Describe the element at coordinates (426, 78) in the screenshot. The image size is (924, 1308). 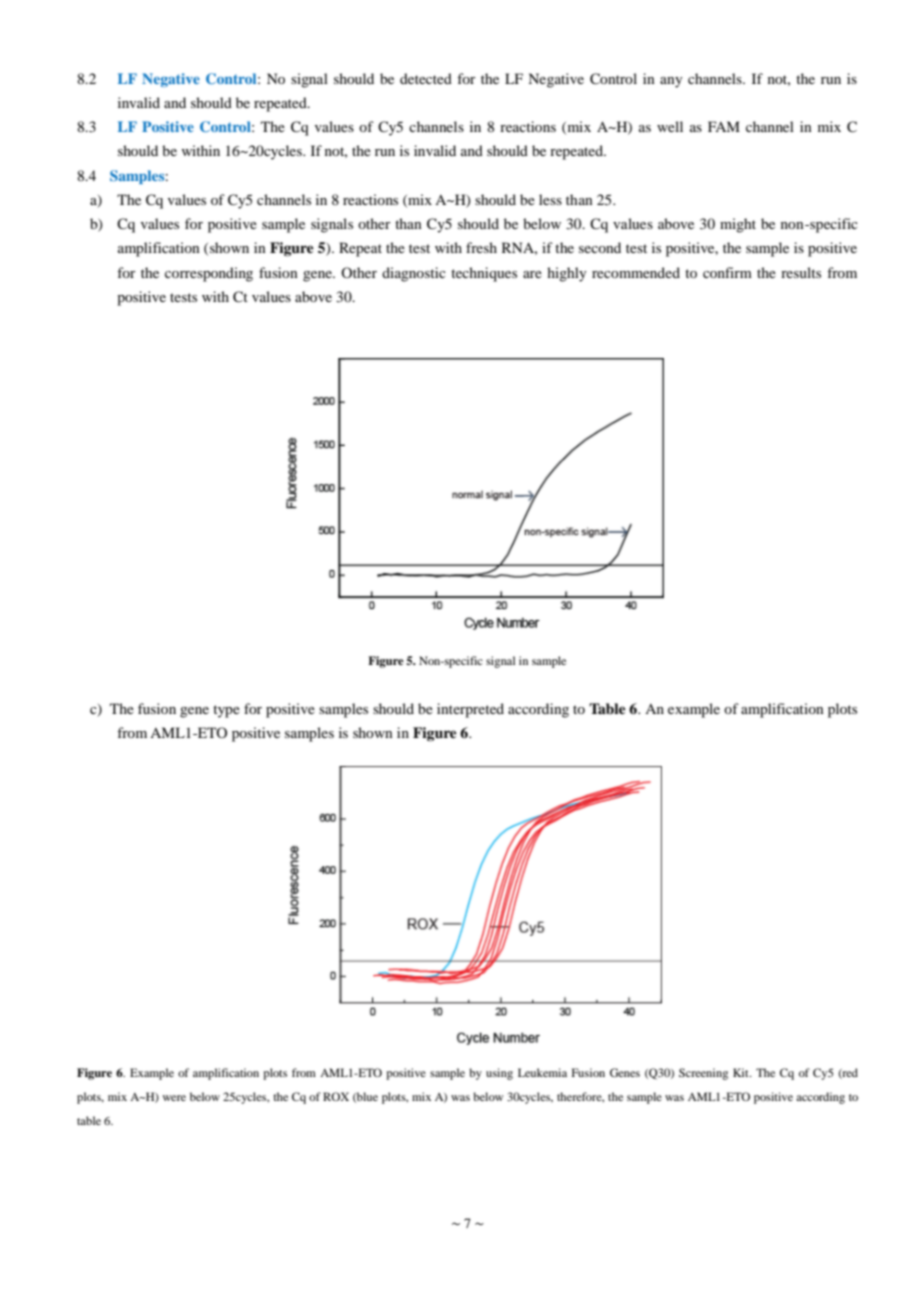
I see `detected` at that location.
